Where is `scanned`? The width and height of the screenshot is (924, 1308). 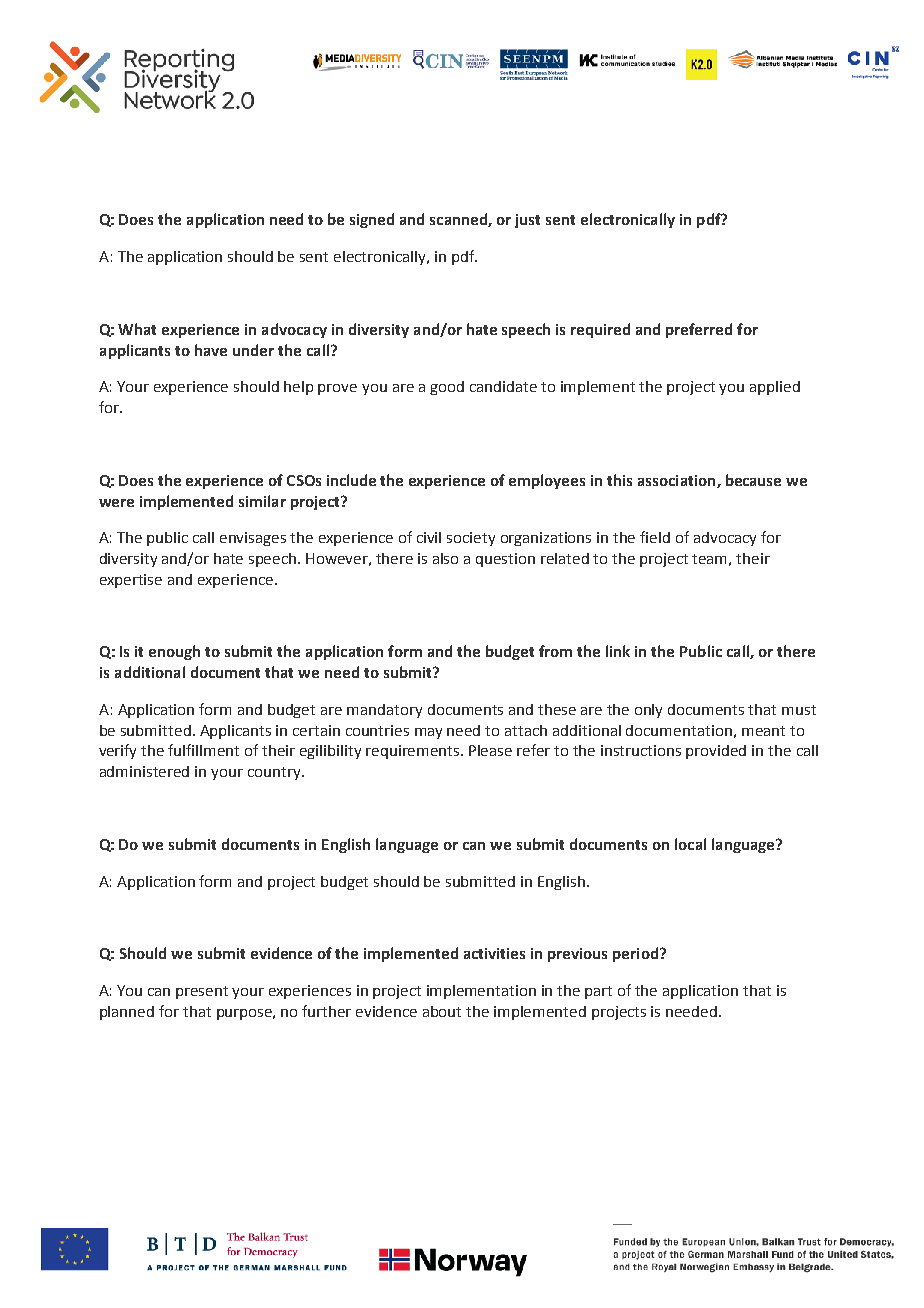 scanned is located at coordinates (459, 220).
